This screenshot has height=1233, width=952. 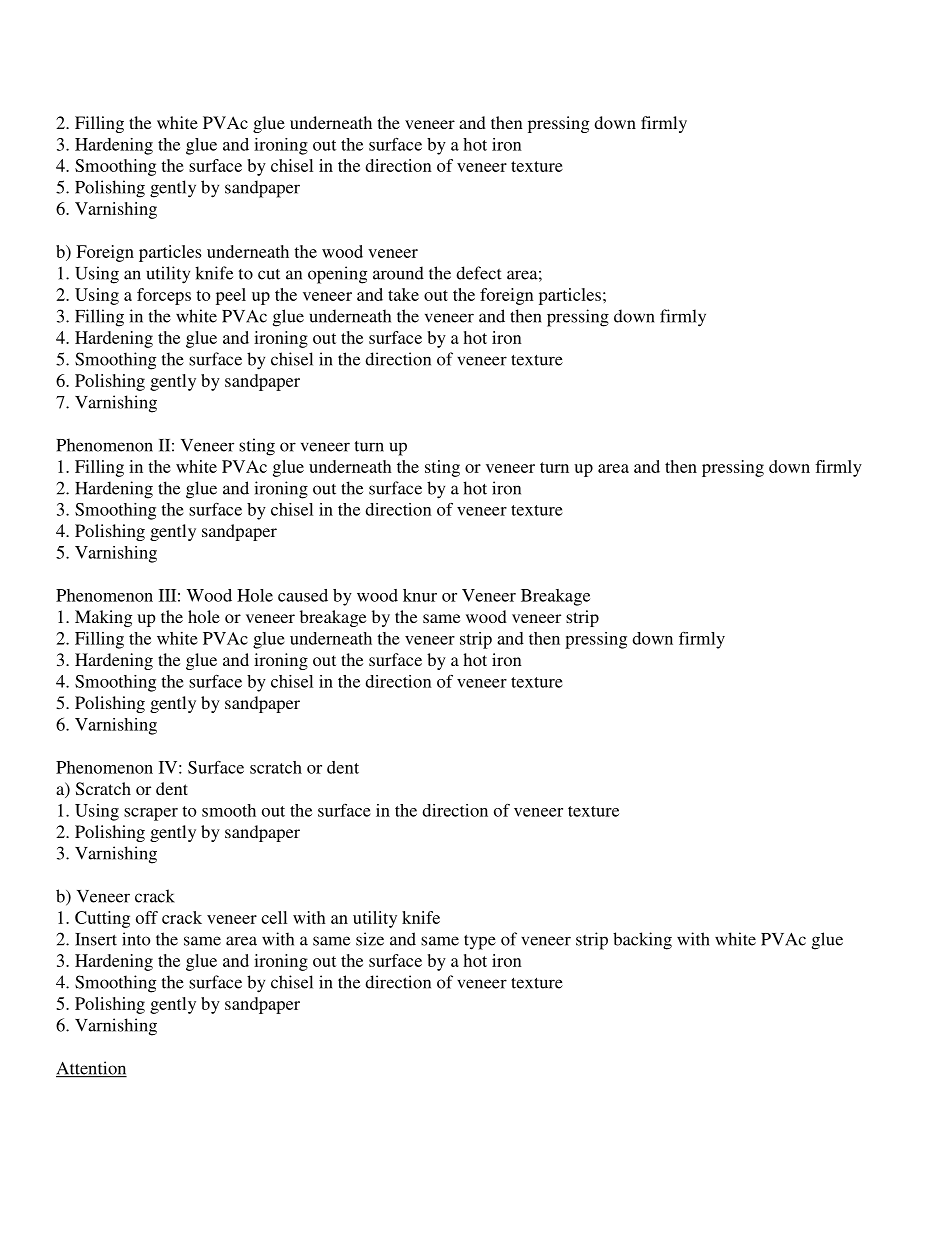 I want to click on caused, so click(x=303, y=595).
